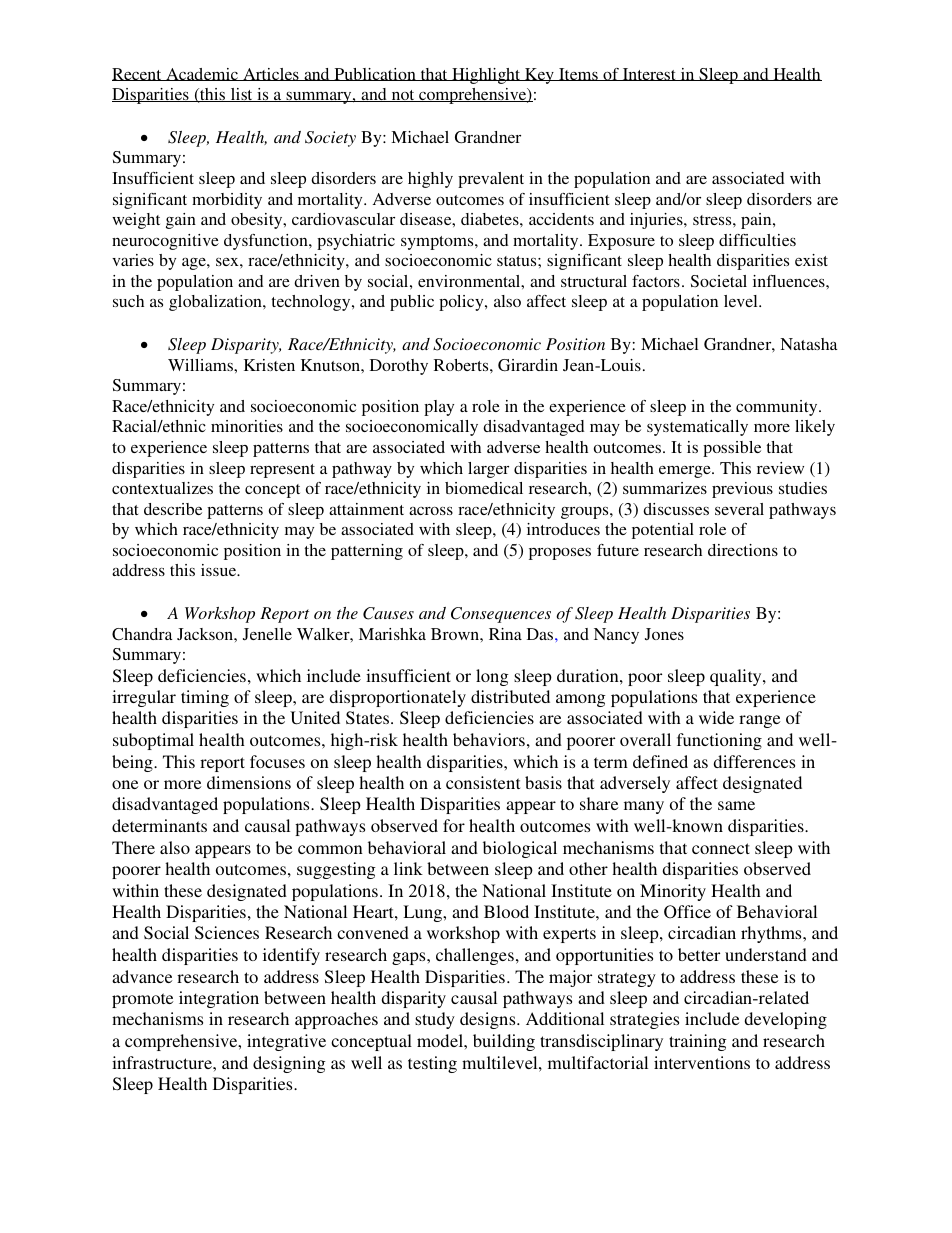 This document has width=952, height=1233. What do you see at coordinates (242, 95) in the document?
I see `list` at bounding box center [242, 95].
